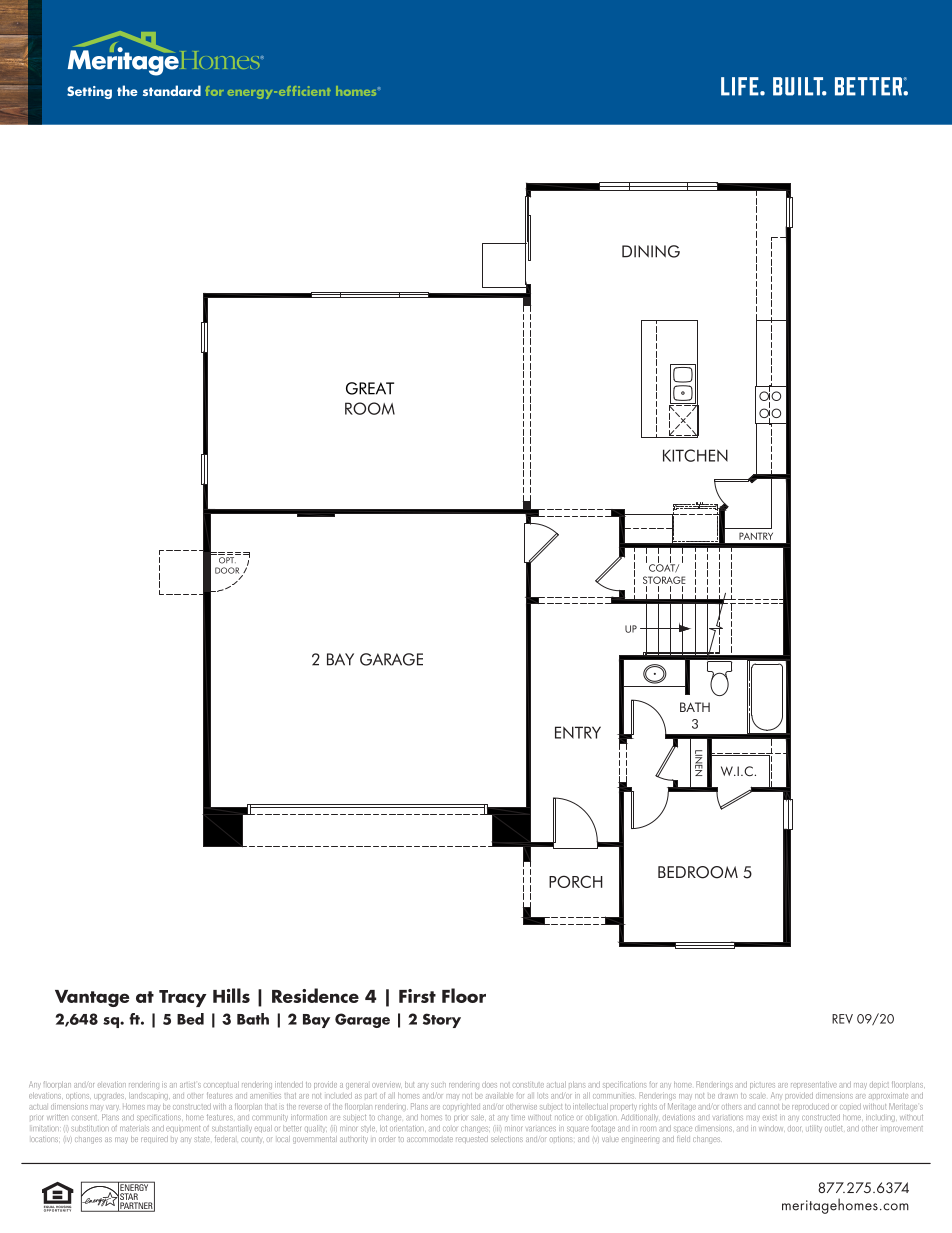 Image resolution: width=952 pixels, height=1233 pixels. I want to click on STORAGE, so click(664, 580).
